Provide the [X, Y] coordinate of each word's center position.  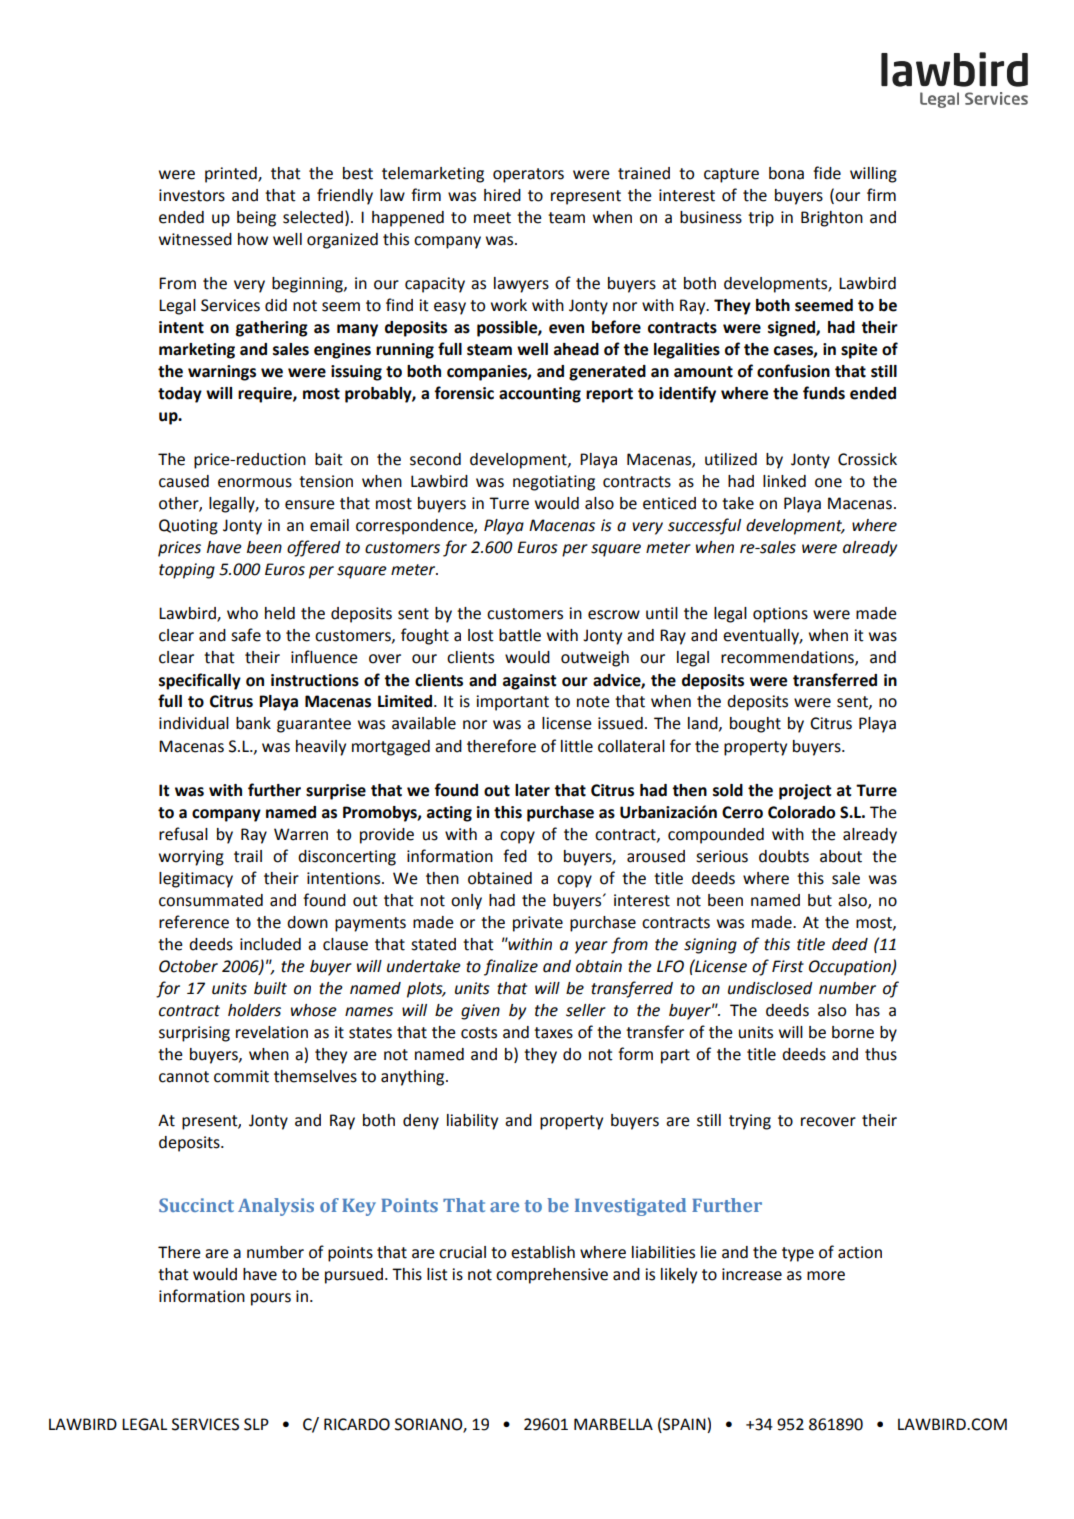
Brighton [832, 219]
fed [515, 856]
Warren [301, 834]
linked [784, 481]
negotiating [554, 483]
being [256, 219]
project [805, 792]
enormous [255, 483]
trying [750, 1122]
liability [472, 1122]
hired [502, 195]
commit [241, 1076]
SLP [256, 1424]
